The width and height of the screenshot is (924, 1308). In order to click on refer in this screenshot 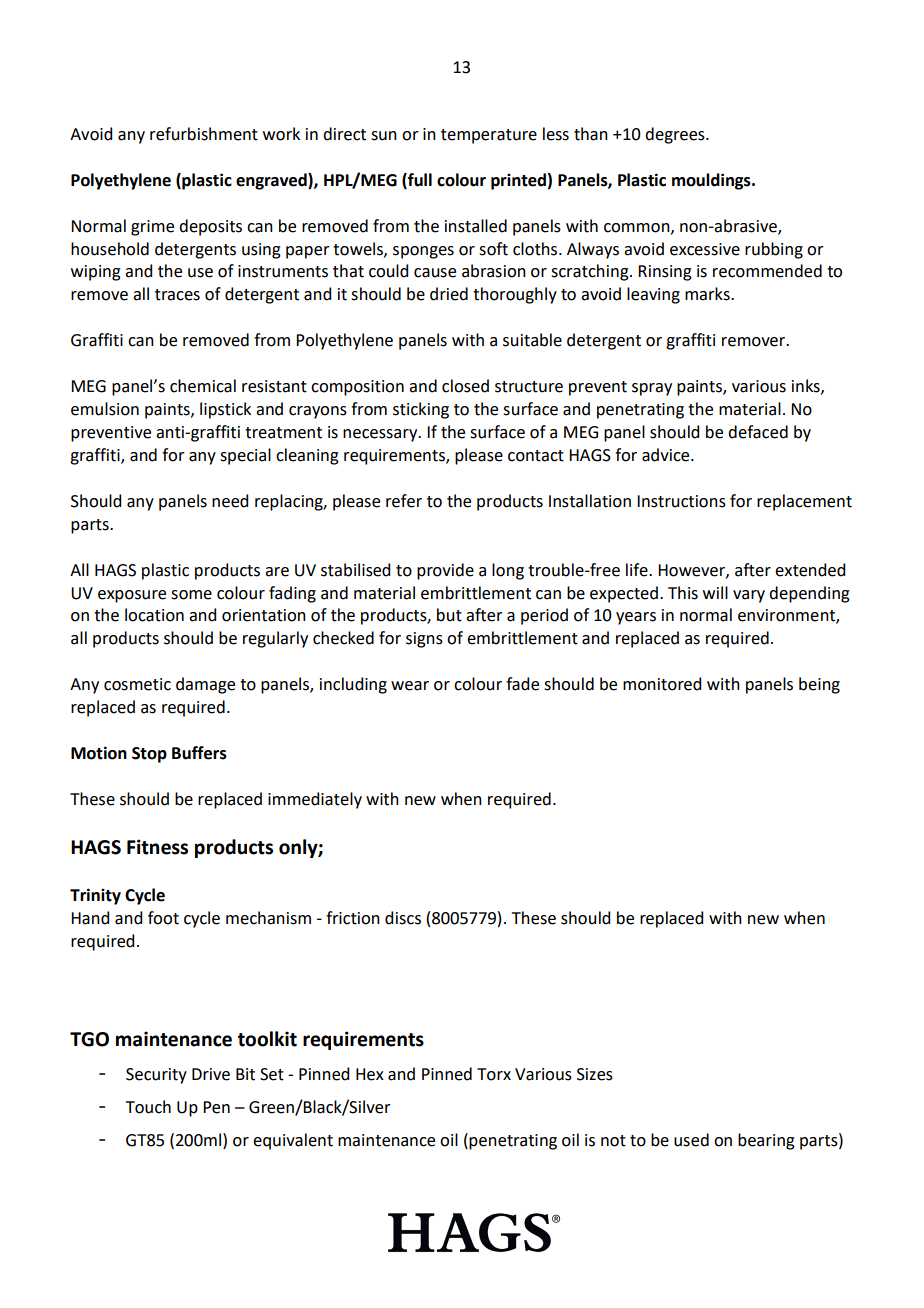, I will do `click(404, 501)`.
